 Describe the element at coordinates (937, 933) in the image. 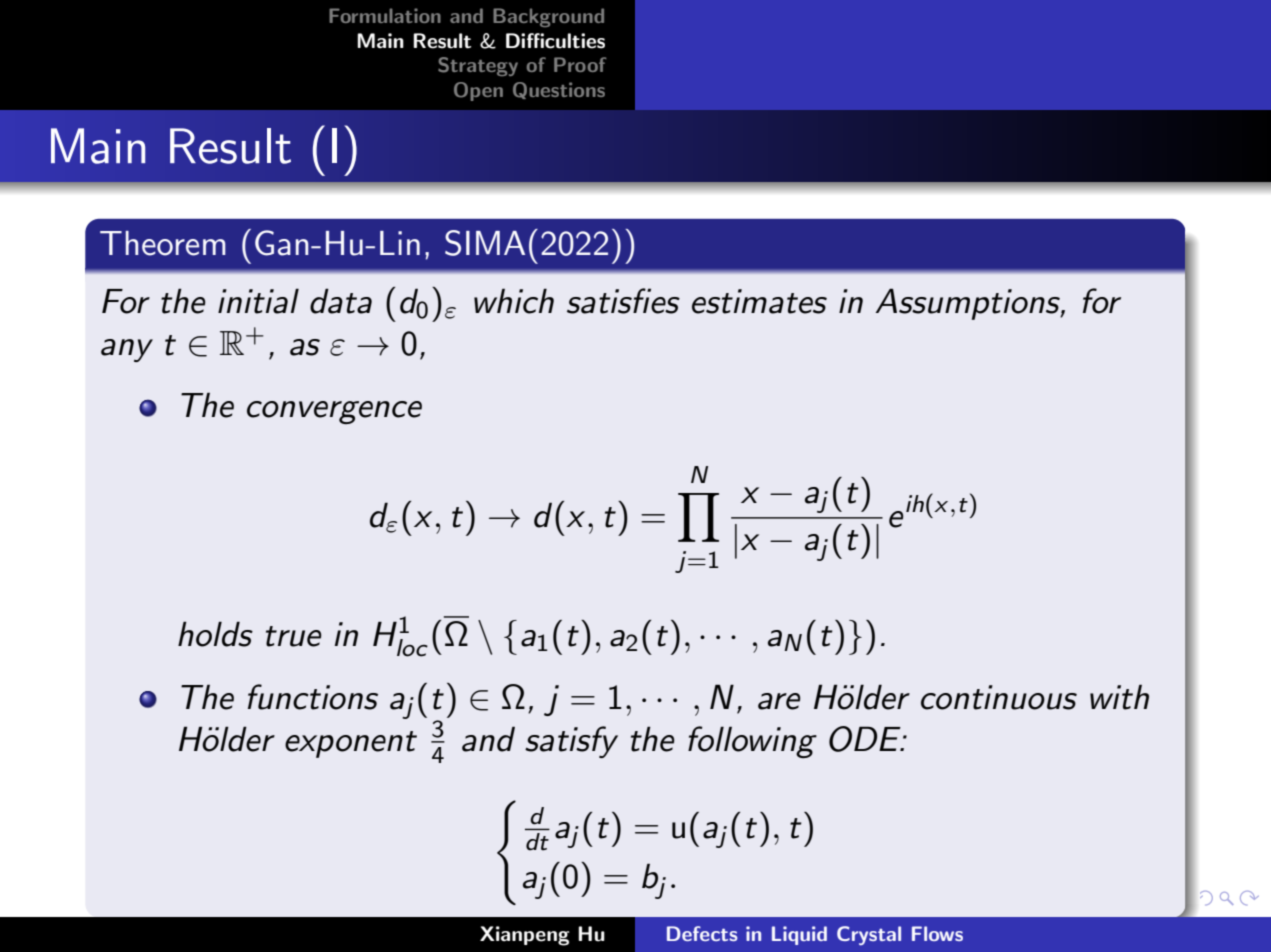

I see `Flows` at that location.
